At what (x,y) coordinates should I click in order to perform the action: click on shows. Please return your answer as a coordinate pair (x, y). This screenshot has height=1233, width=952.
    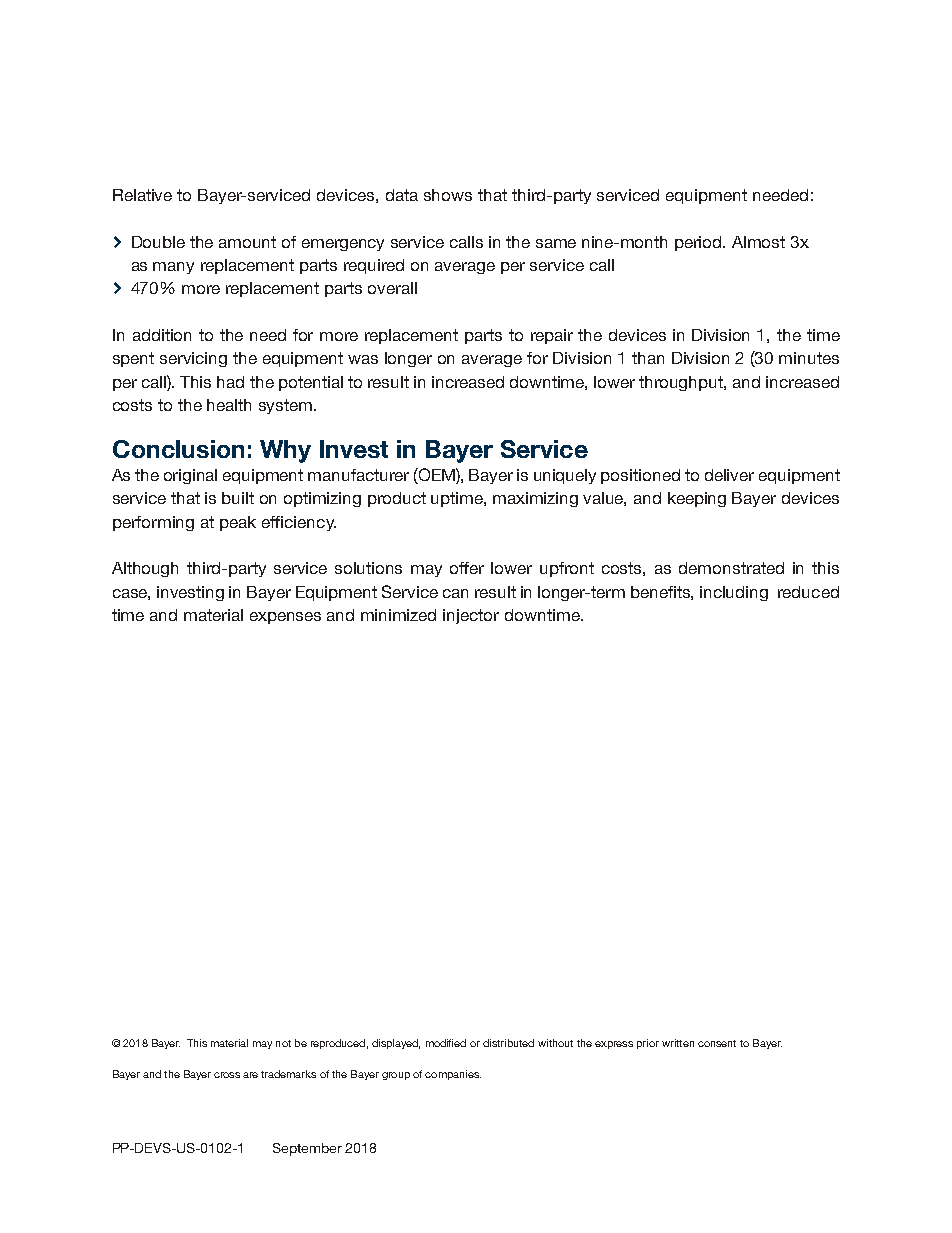
    Looking at the image, I should click on (448, 195).
